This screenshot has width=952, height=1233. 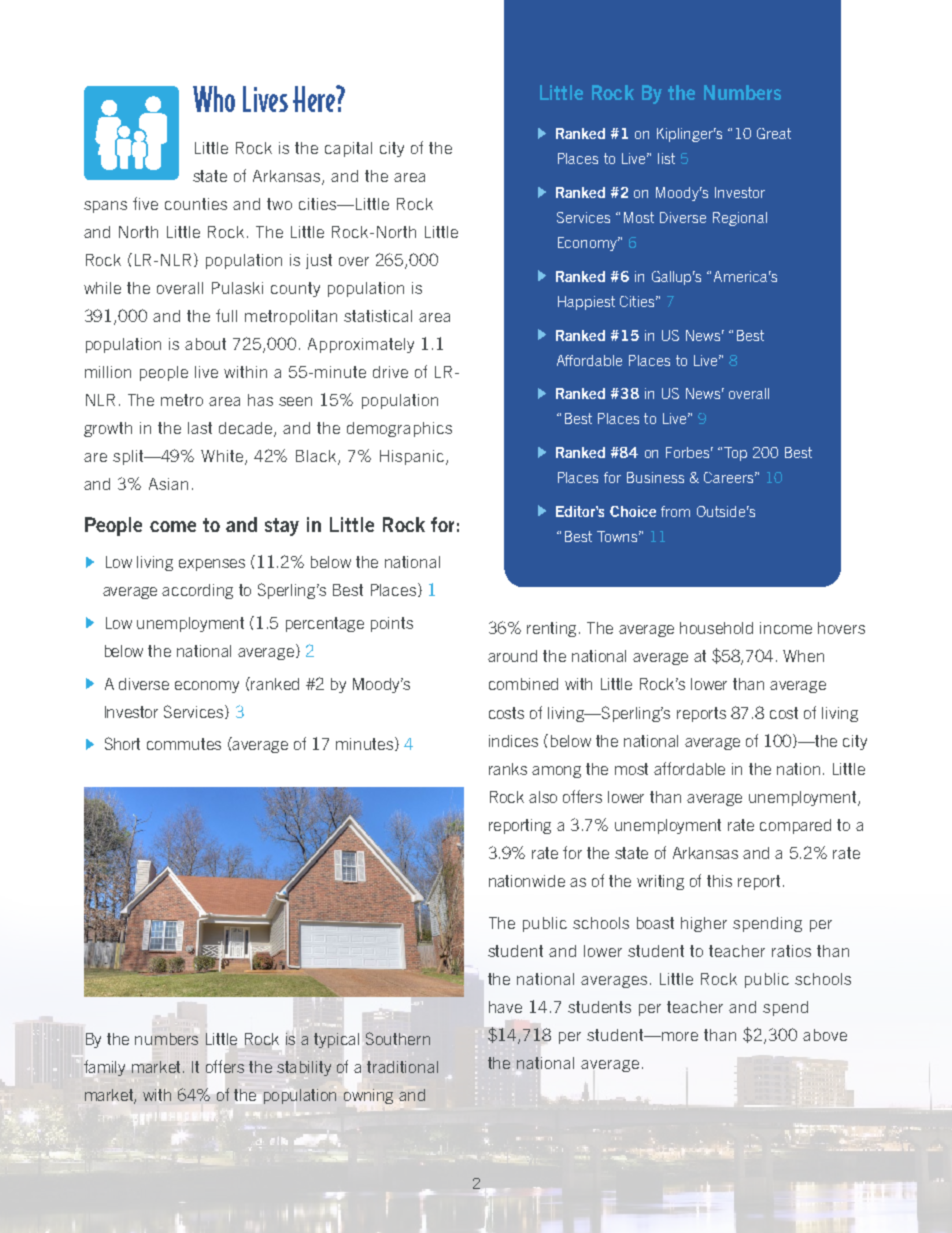 What do you see at coordinates (104, 1068) in the screenshot?
I see `family` at bounding box center [104, 1068].
